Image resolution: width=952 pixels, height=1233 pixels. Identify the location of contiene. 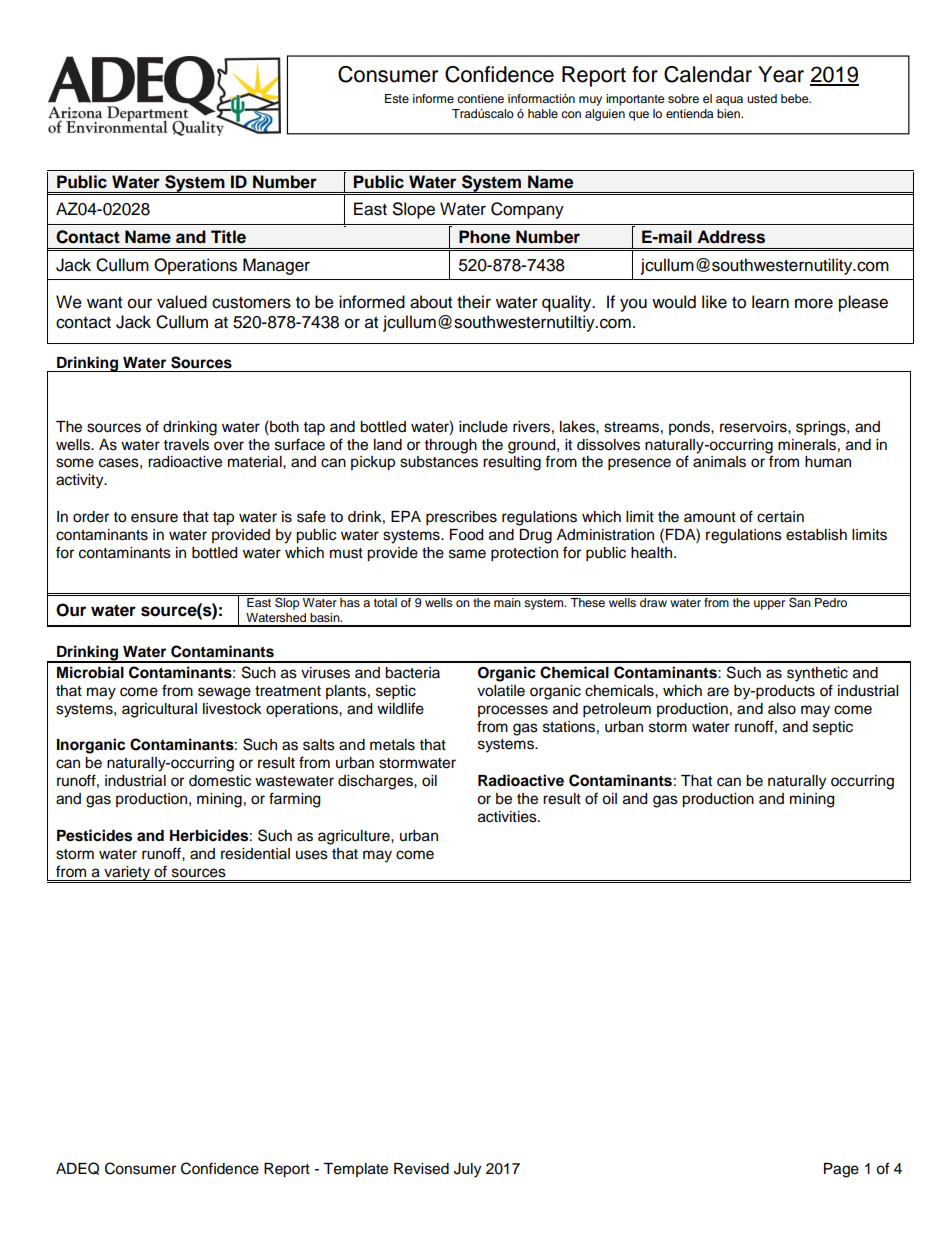
(480, 98).
